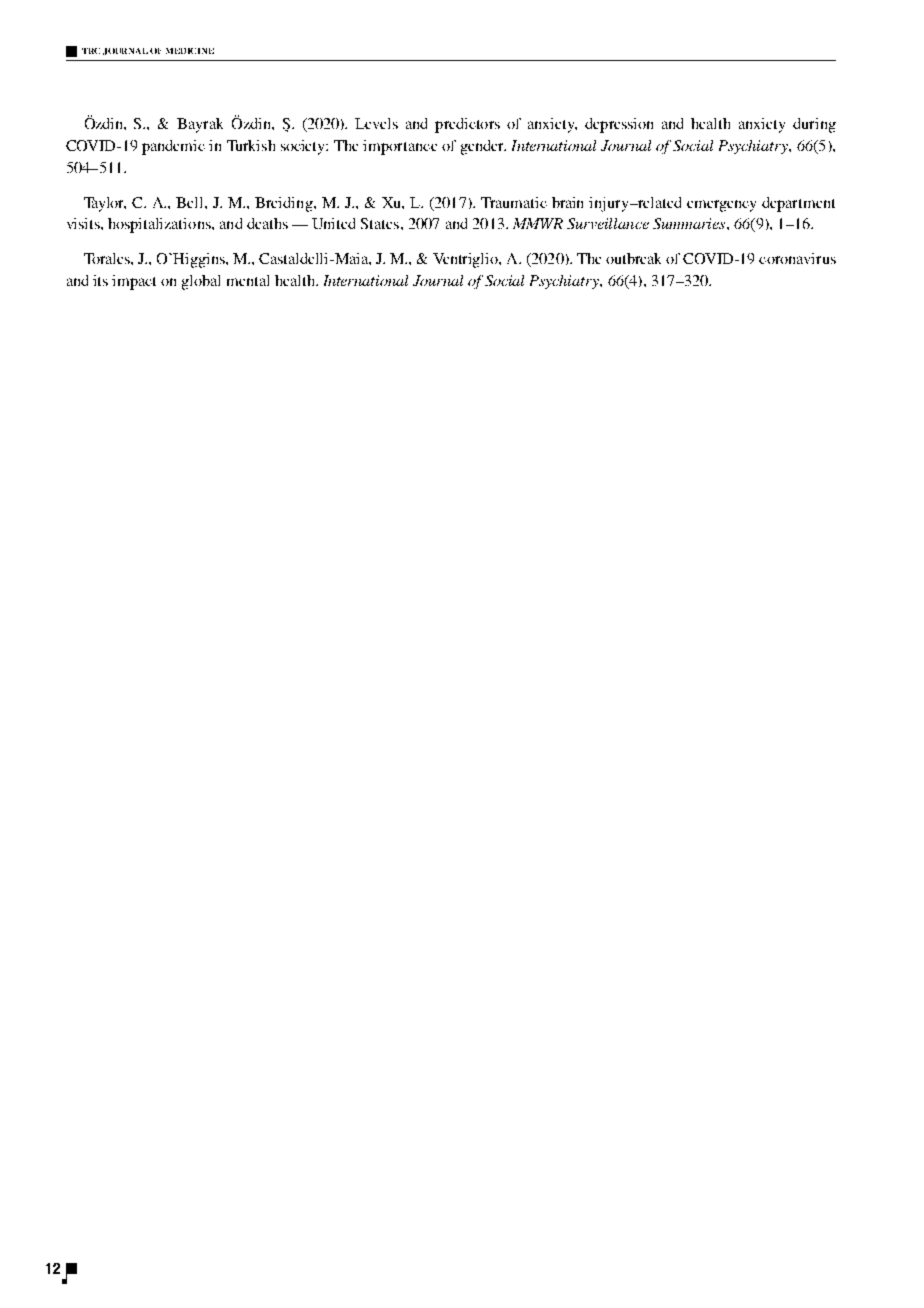 The width and height of the image is (924, 1308). Describe the element at coordinates (483, 147) in the image. I see `gender` at that location.
